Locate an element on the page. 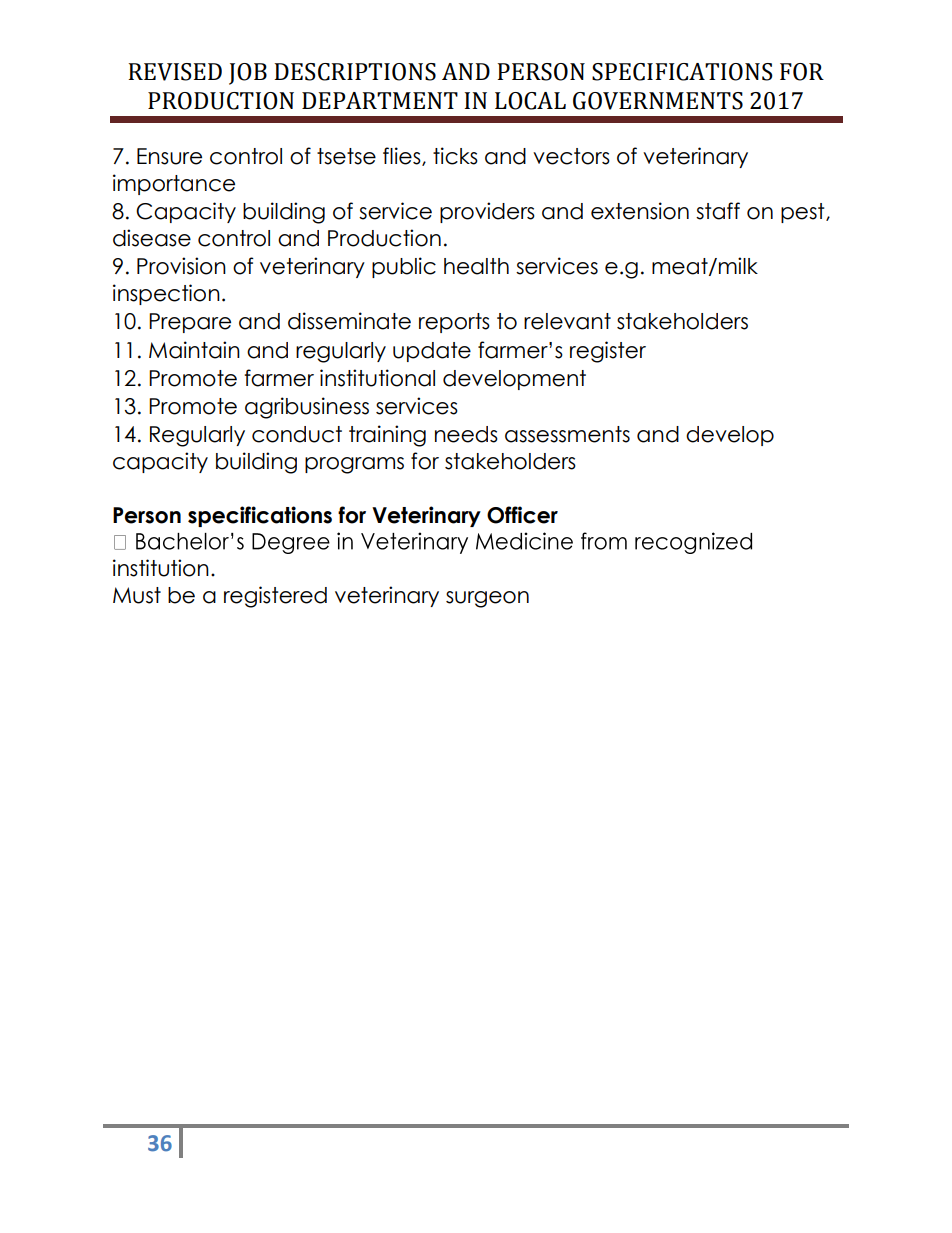  JOB is located at coordinates (248, 74).
